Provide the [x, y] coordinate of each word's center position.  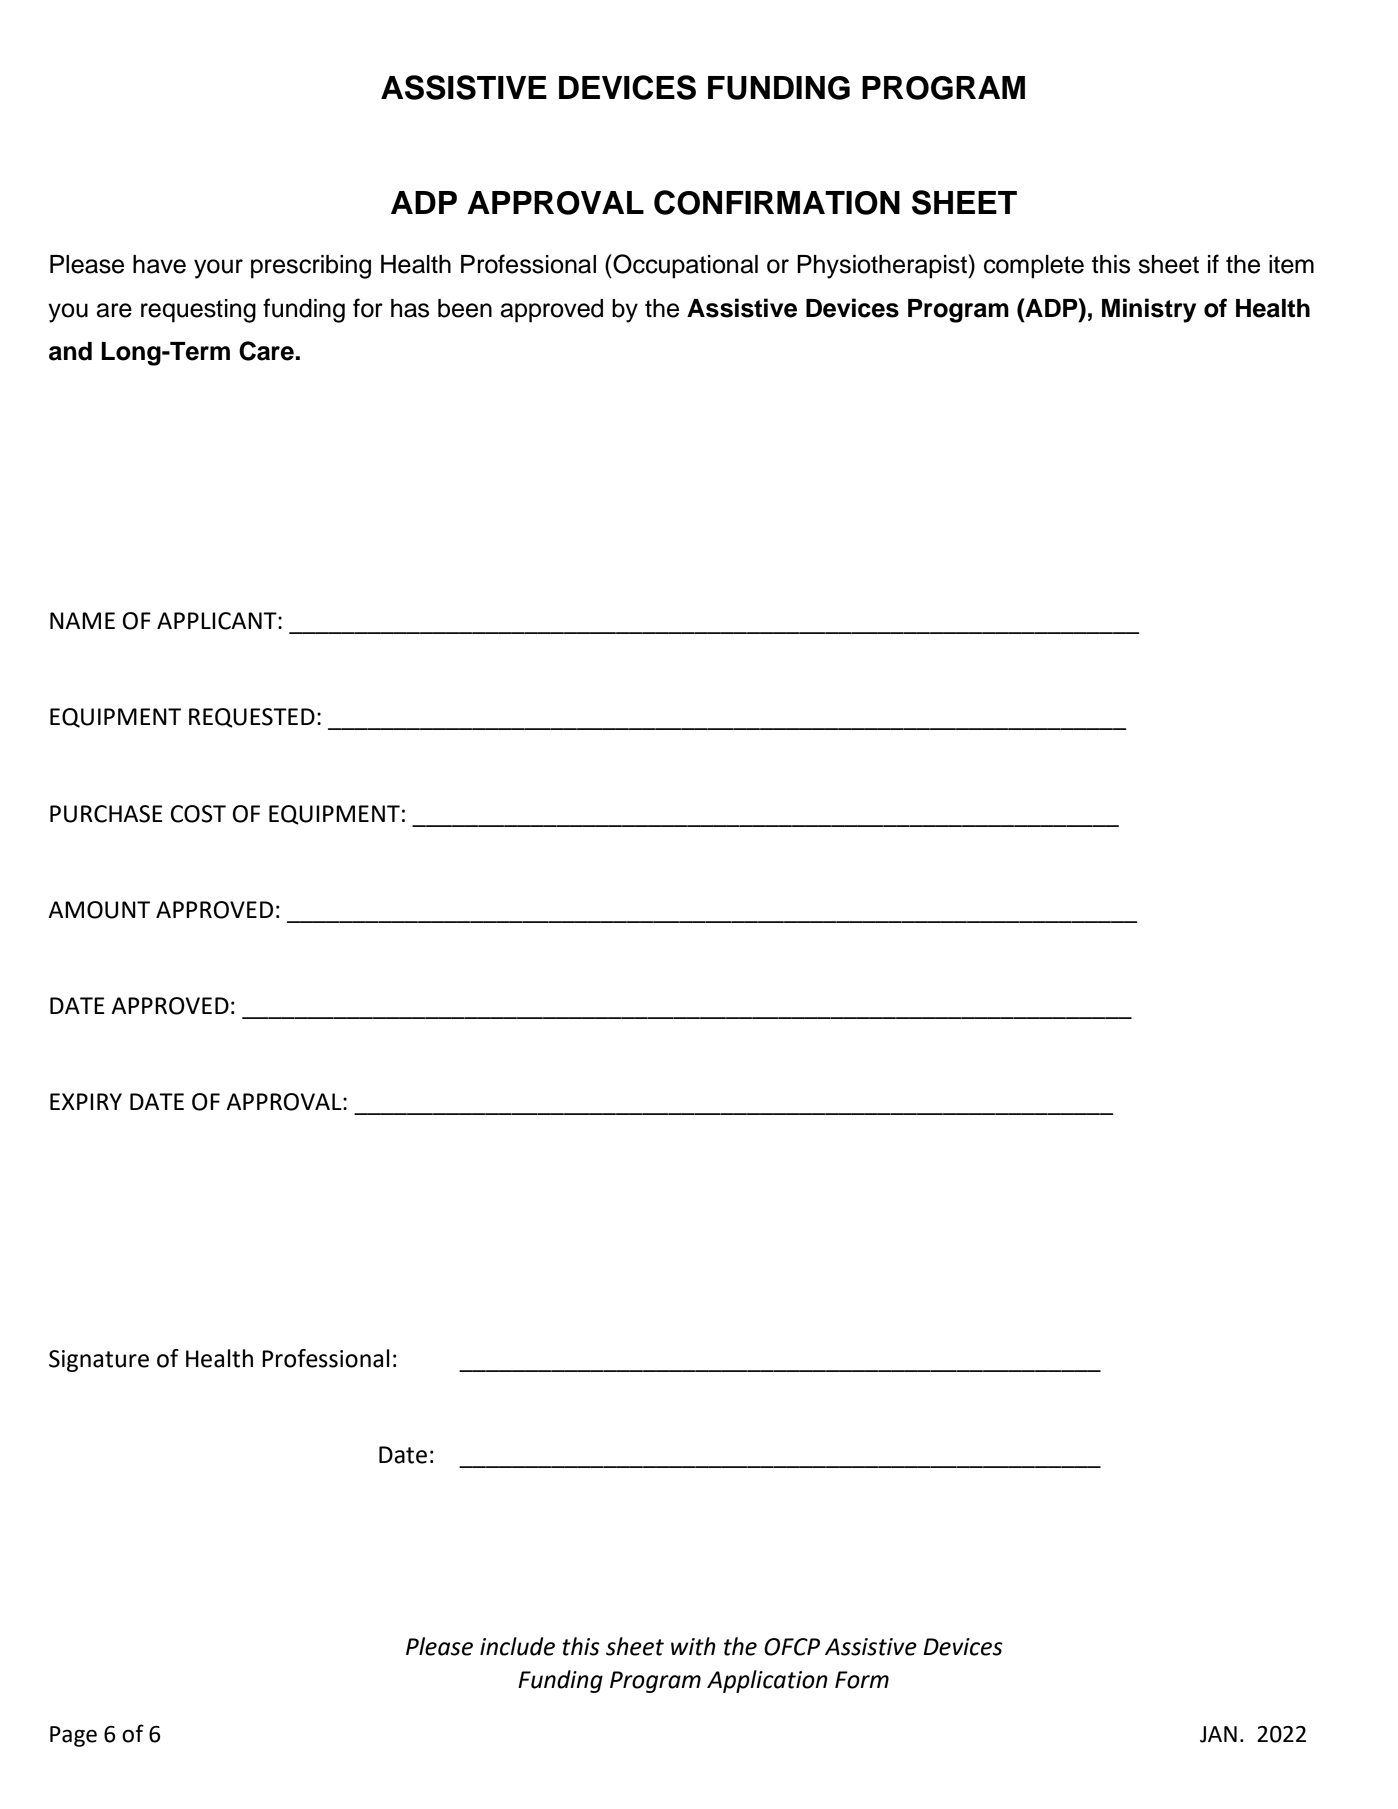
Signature [99, 1361]
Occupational [684, 266]
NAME [82, 620]
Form [862, 1680]
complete [1034, 267]
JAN [1218, 1734]
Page [73, 1736]
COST [198, 814]
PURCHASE [106, 814]
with [693, 1646]
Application [767, 1681]
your [218, 269]
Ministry [1149, 310]
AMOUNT [99, 910]
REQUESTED [252, 718]
